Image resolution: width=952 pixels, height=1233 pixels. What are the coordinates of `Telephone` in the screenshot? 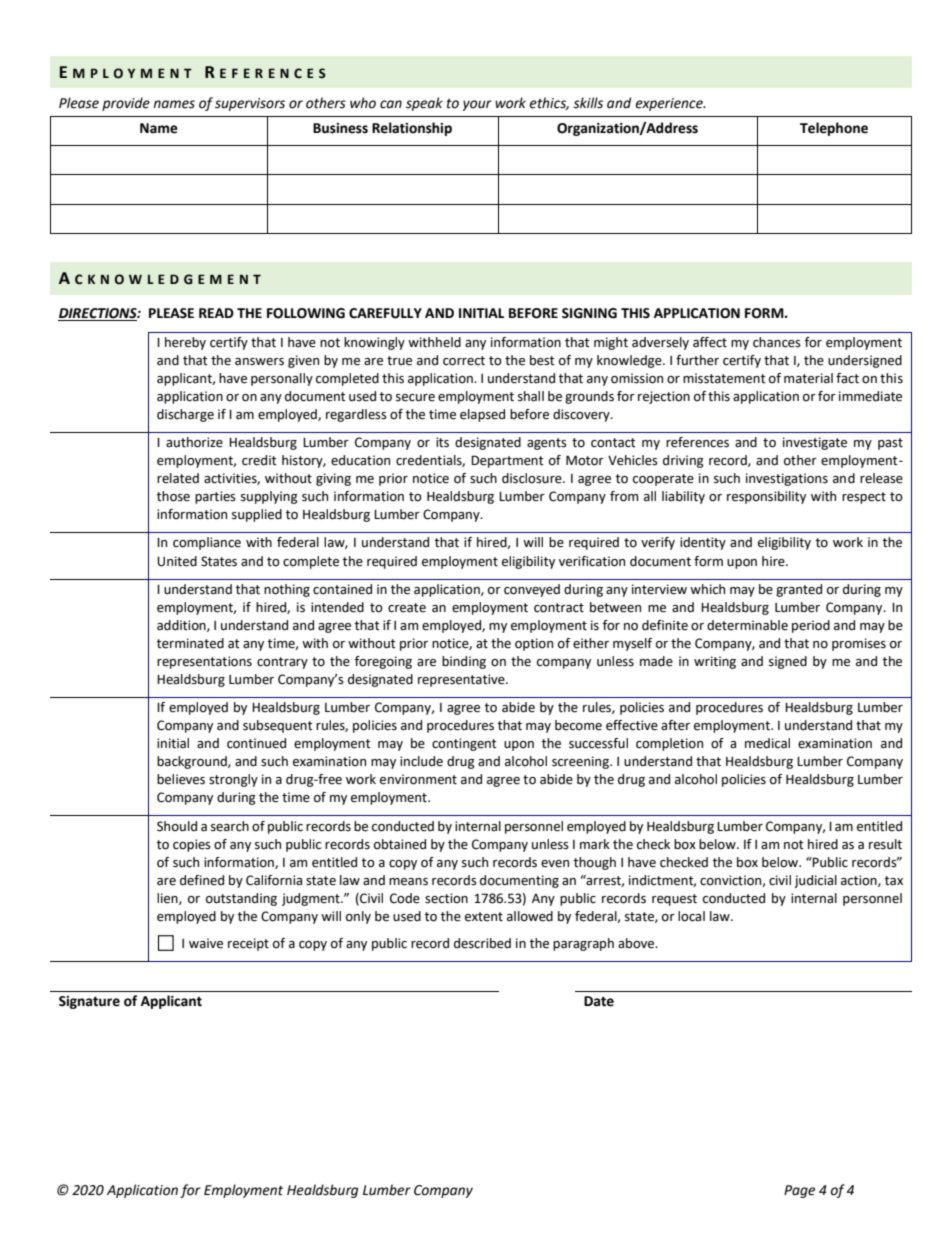 It's located at (834, 129).
